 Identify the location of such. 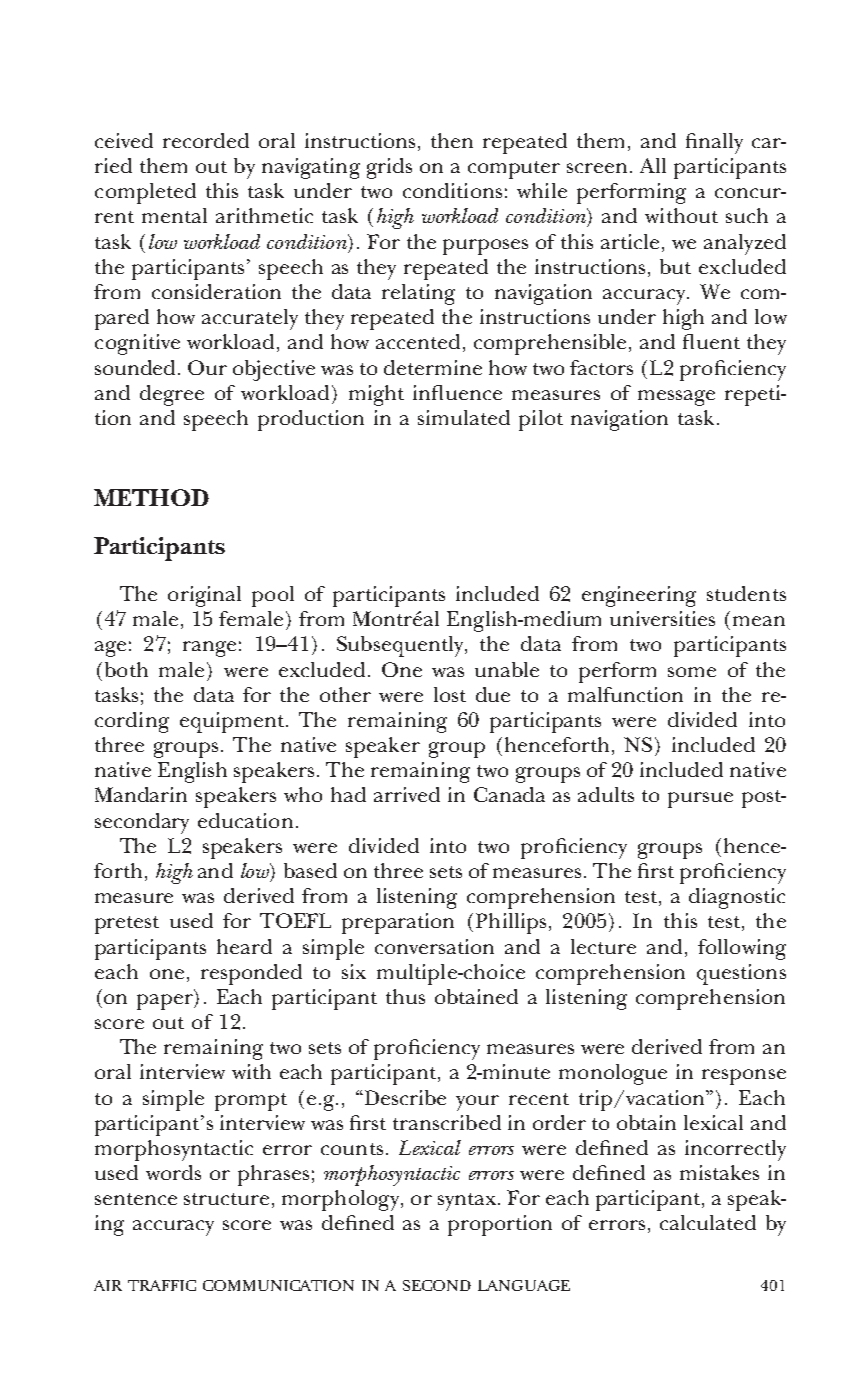
(747, 215).
